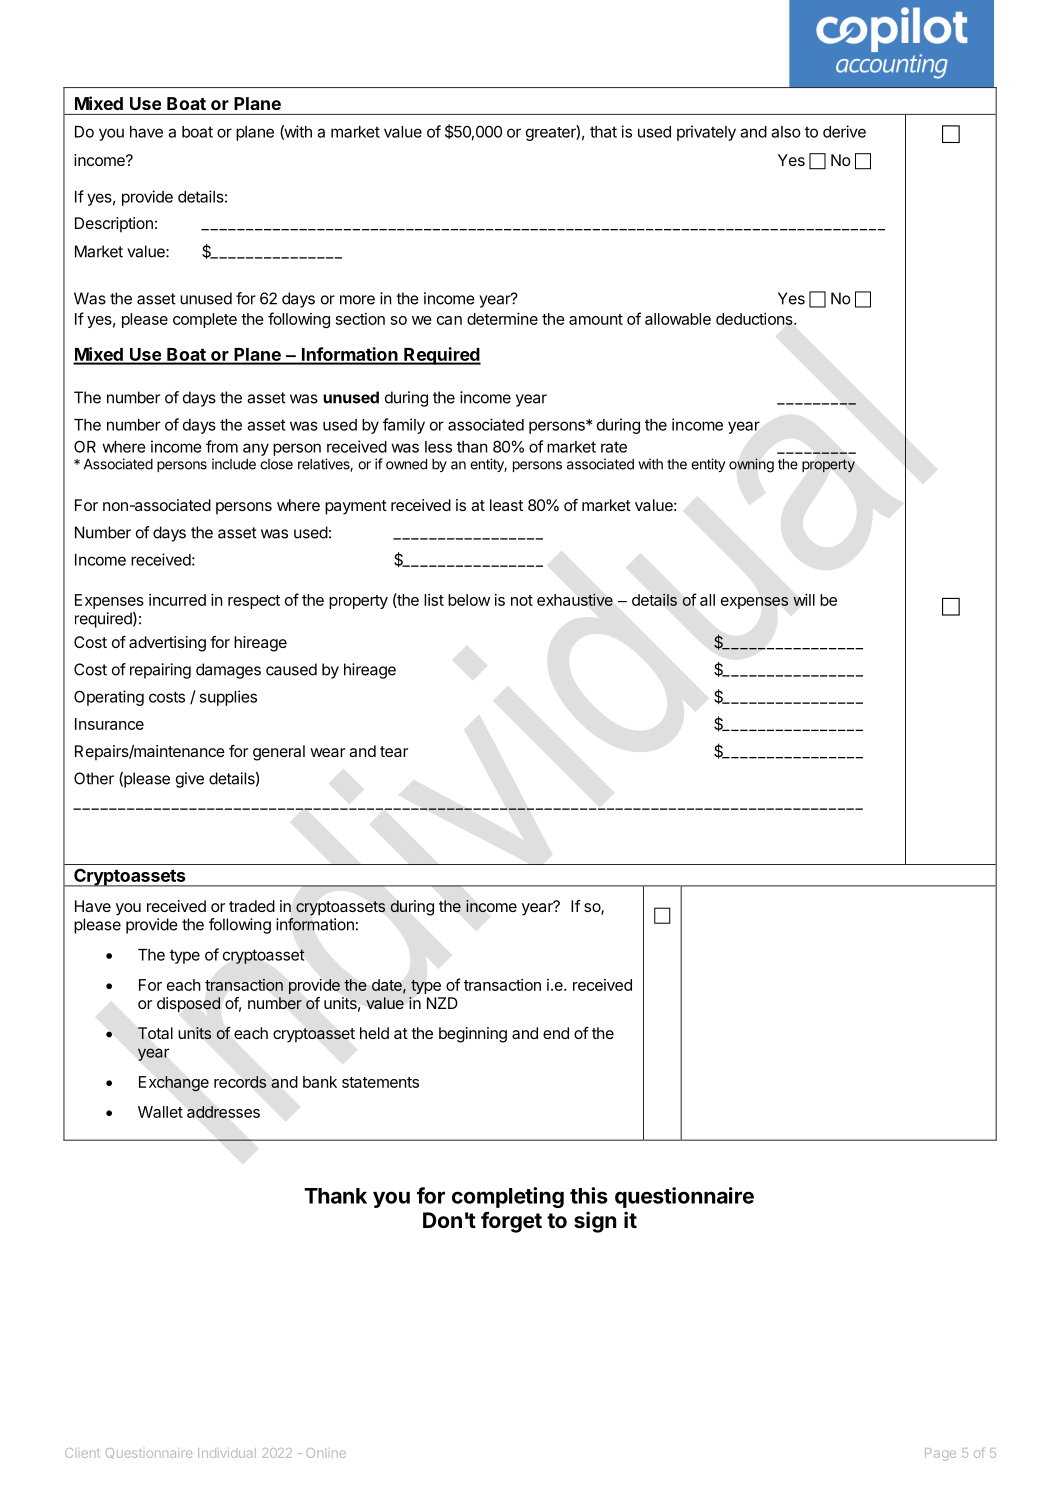 This screenshot has height=1496, width=1058. I want to click on Description, so click(114, 225).
